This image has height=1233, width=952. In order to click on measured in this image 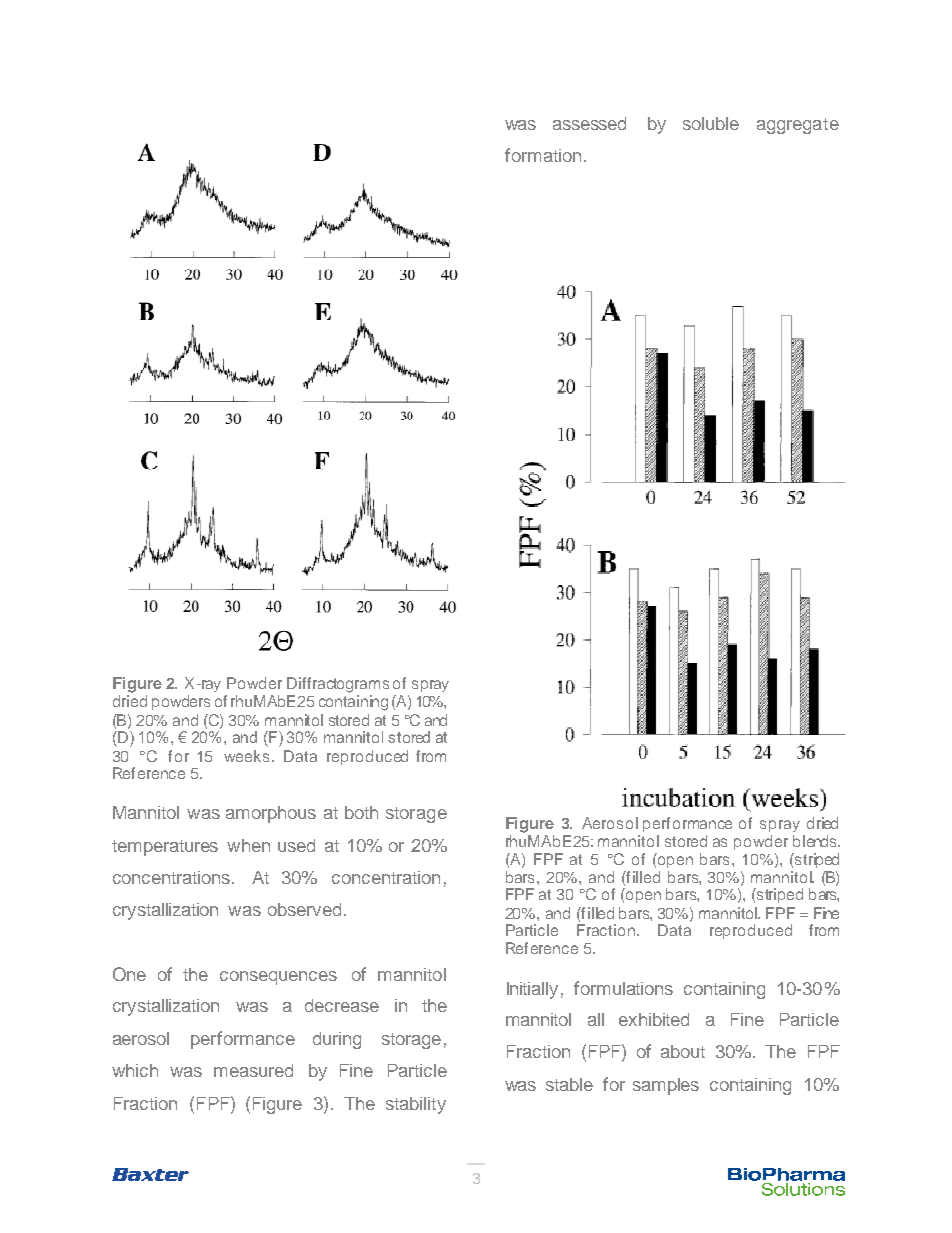, I will do `click(253, 1070)`.
